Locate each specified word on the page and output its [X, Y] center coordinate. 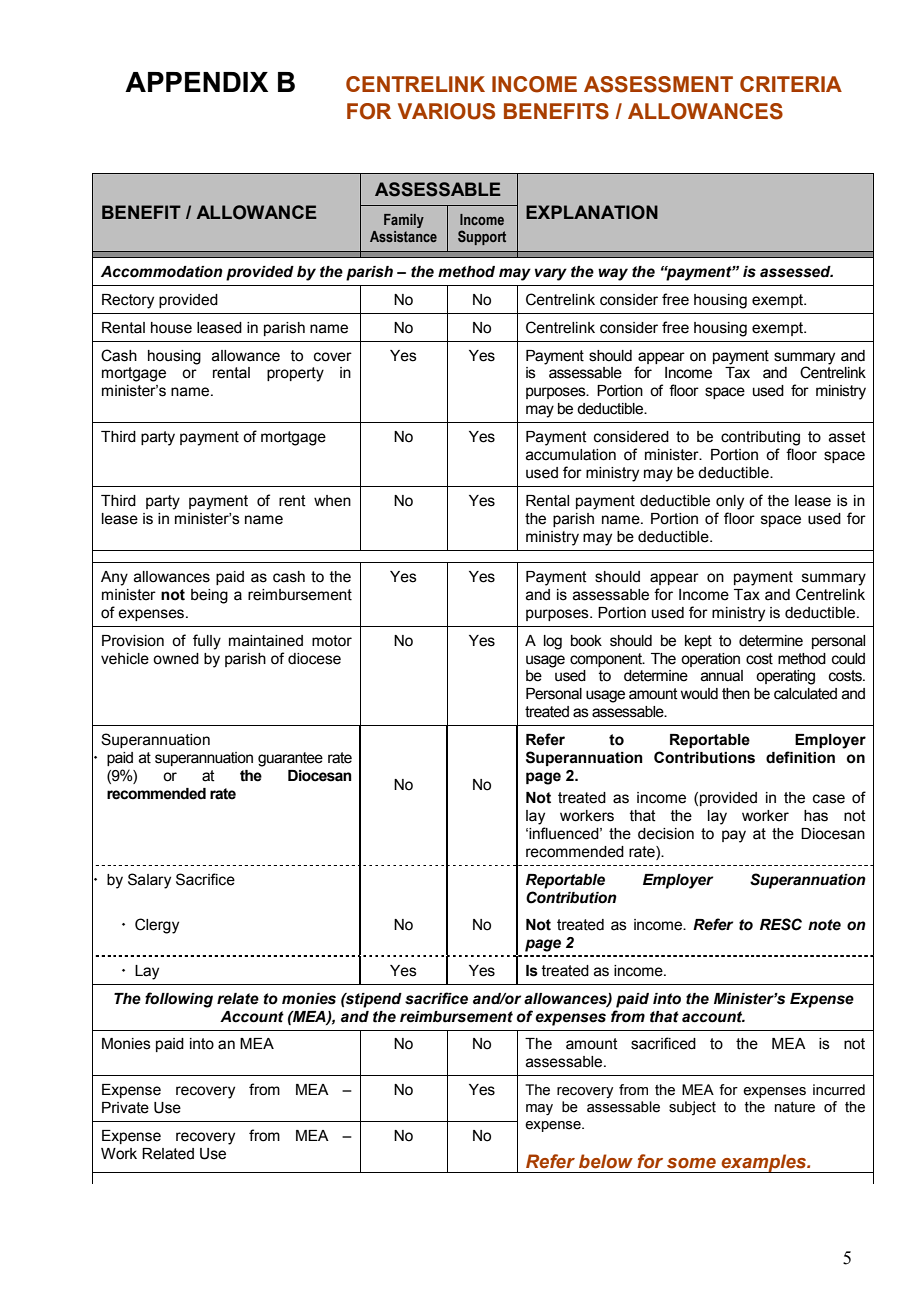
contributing [760, 438]
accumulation [571, 455]
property [295, 374]
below [606, 1161]
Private [125, 1108]
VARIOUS [446, 111]
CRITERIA [791, 84]
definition [800, 757]
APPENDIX [196, 82]
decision [666, 834]
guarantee [290, 759]
